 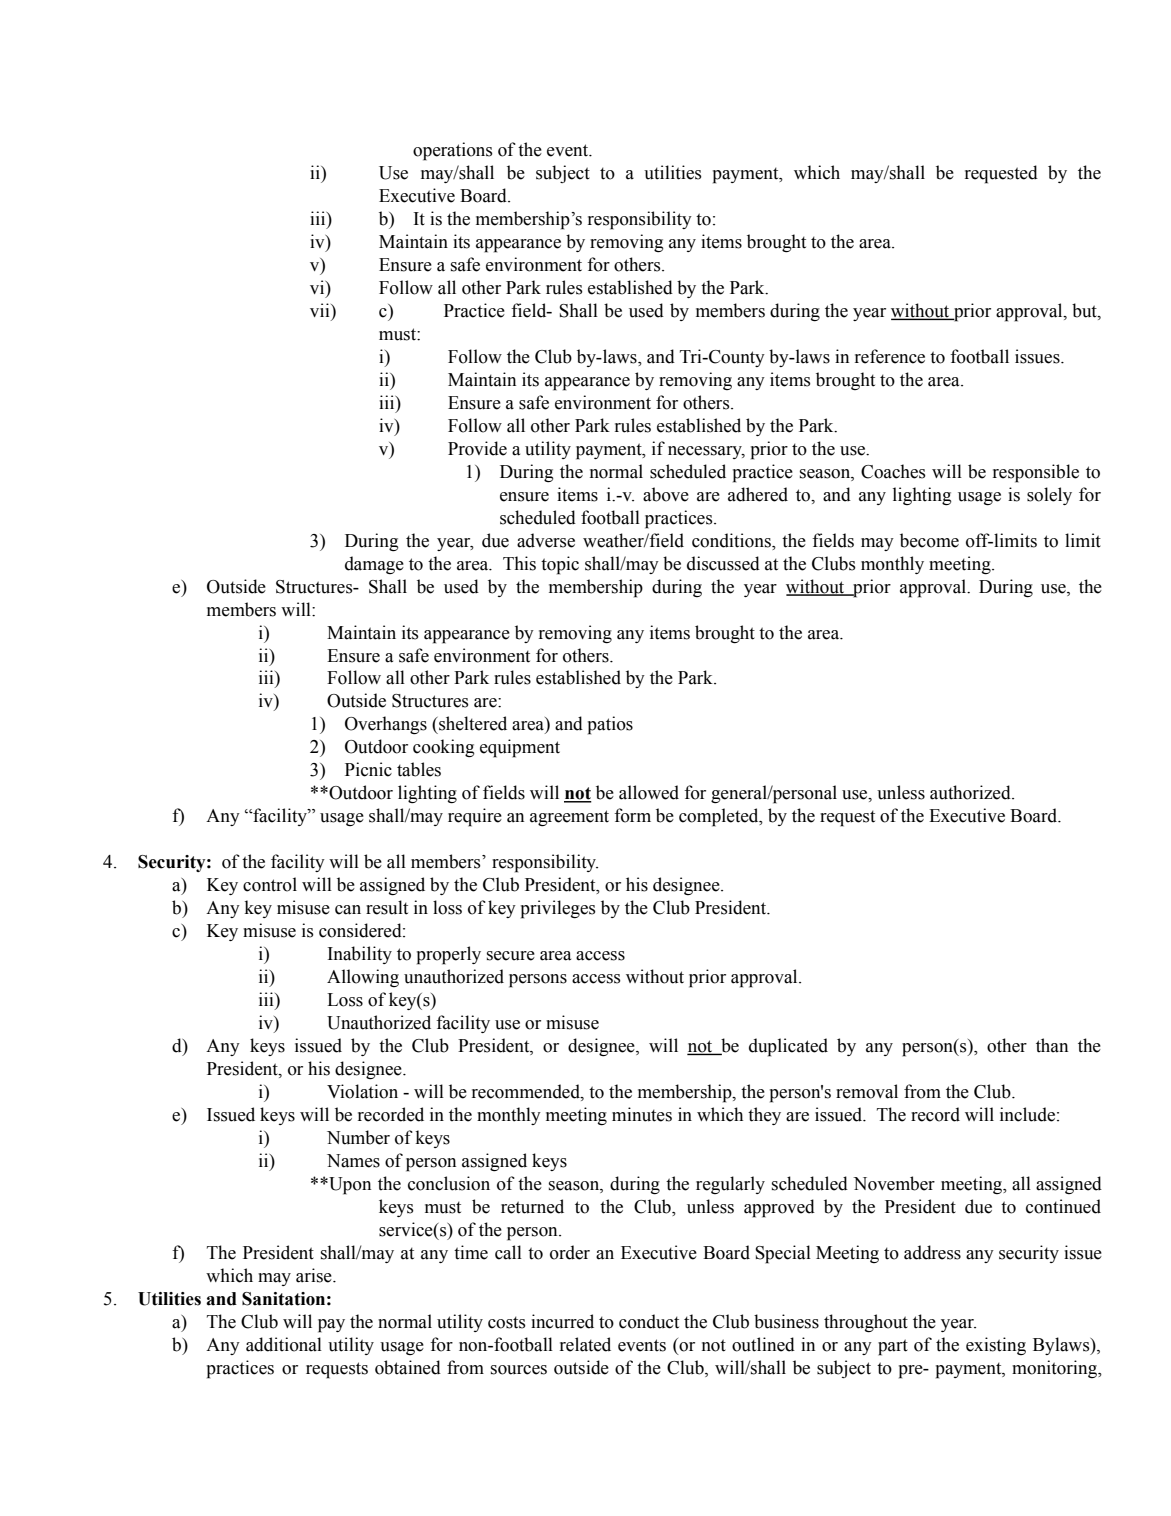 I want to click on Coaches, so click(x=893, y=471).
